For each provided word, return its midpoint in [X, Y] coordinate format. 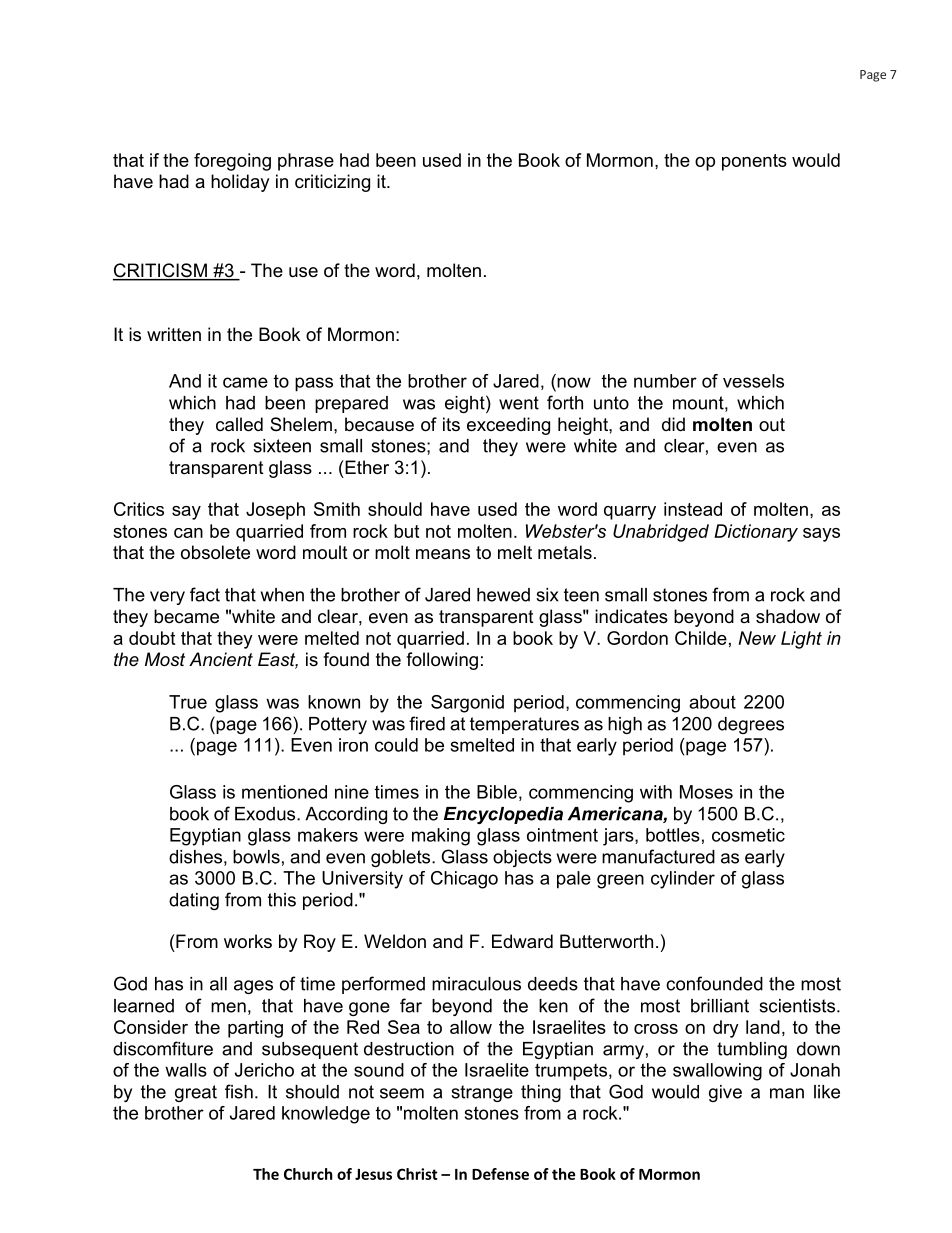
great [196, 1093]
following [442, 661]
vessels [753, 381]
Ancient [221, 659]
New [757, 638]
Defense [500, 1174]
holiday [240, 183]
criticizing [332, 183]
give [725, 1093]
